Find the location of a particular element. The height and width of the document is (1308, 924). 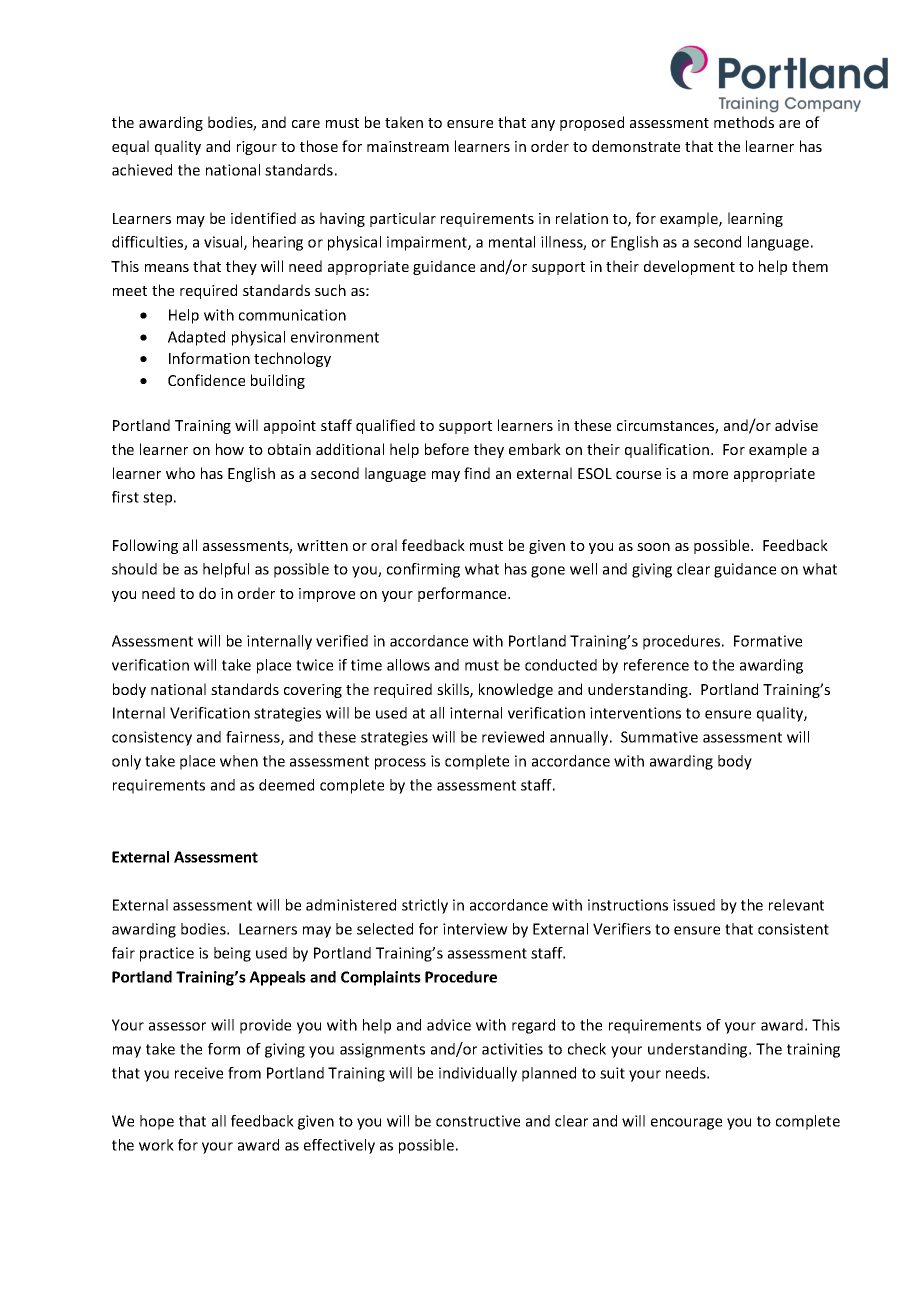

soon is located at coordinates (653, 547).
